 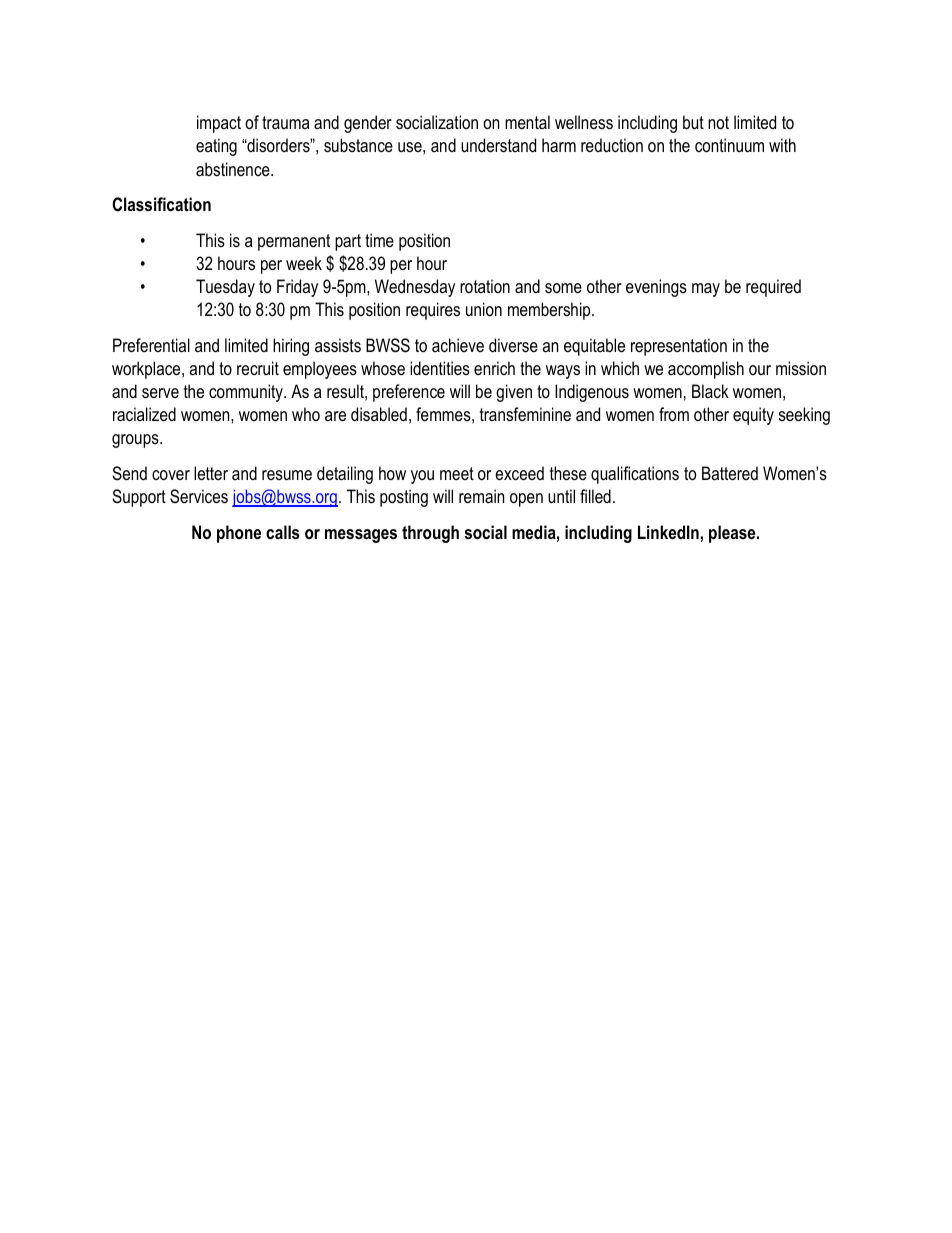 I want to click on understand, so click(x=498, y=145).
